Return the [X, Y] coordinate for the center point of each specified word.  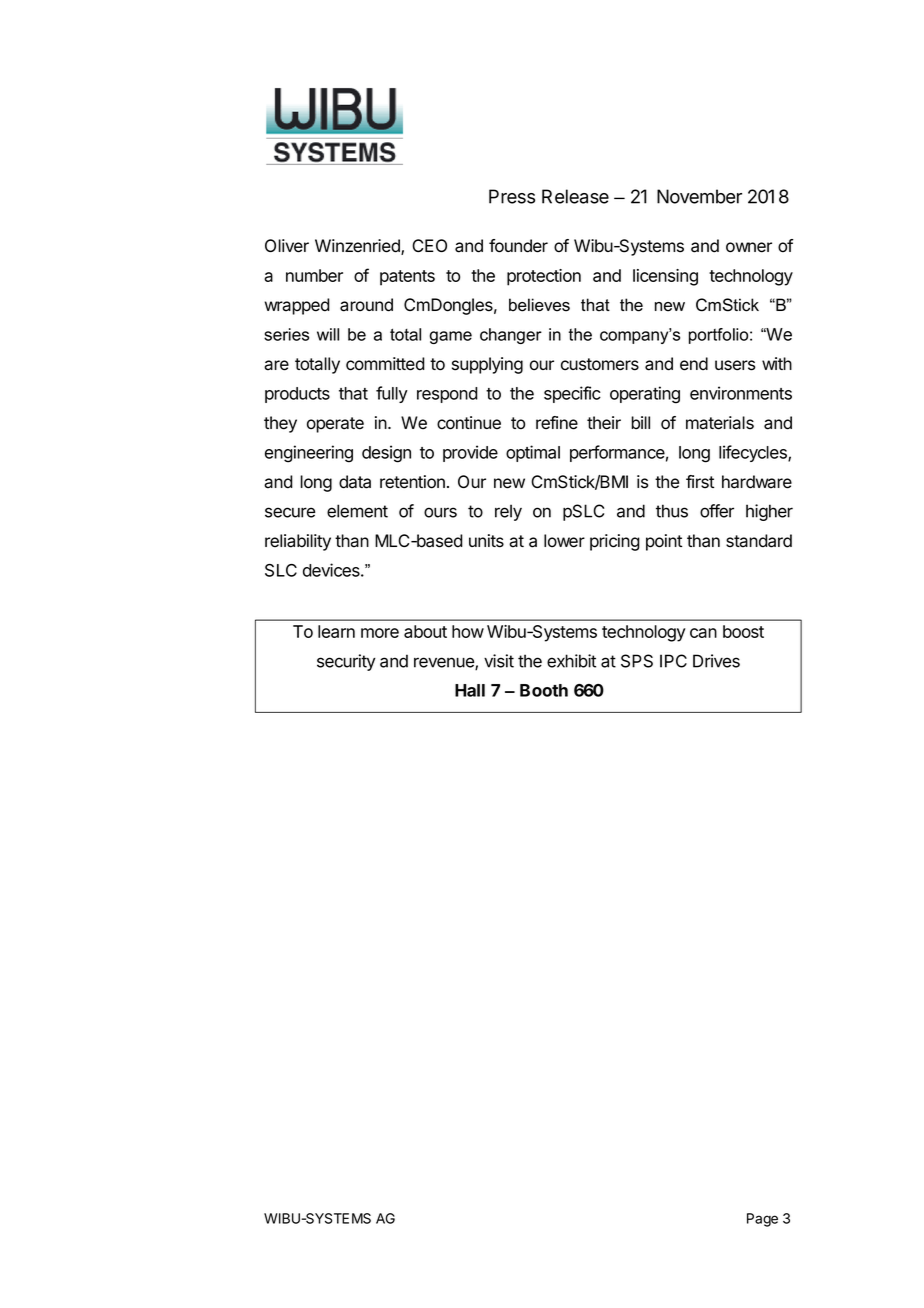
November [699, 196]
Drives [716, 661]
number [314, 275]
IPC [673, 661]
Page [762, 1220]
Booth [544, 690]
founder [518, 246]
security [346, 662]
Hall [470, 690]
